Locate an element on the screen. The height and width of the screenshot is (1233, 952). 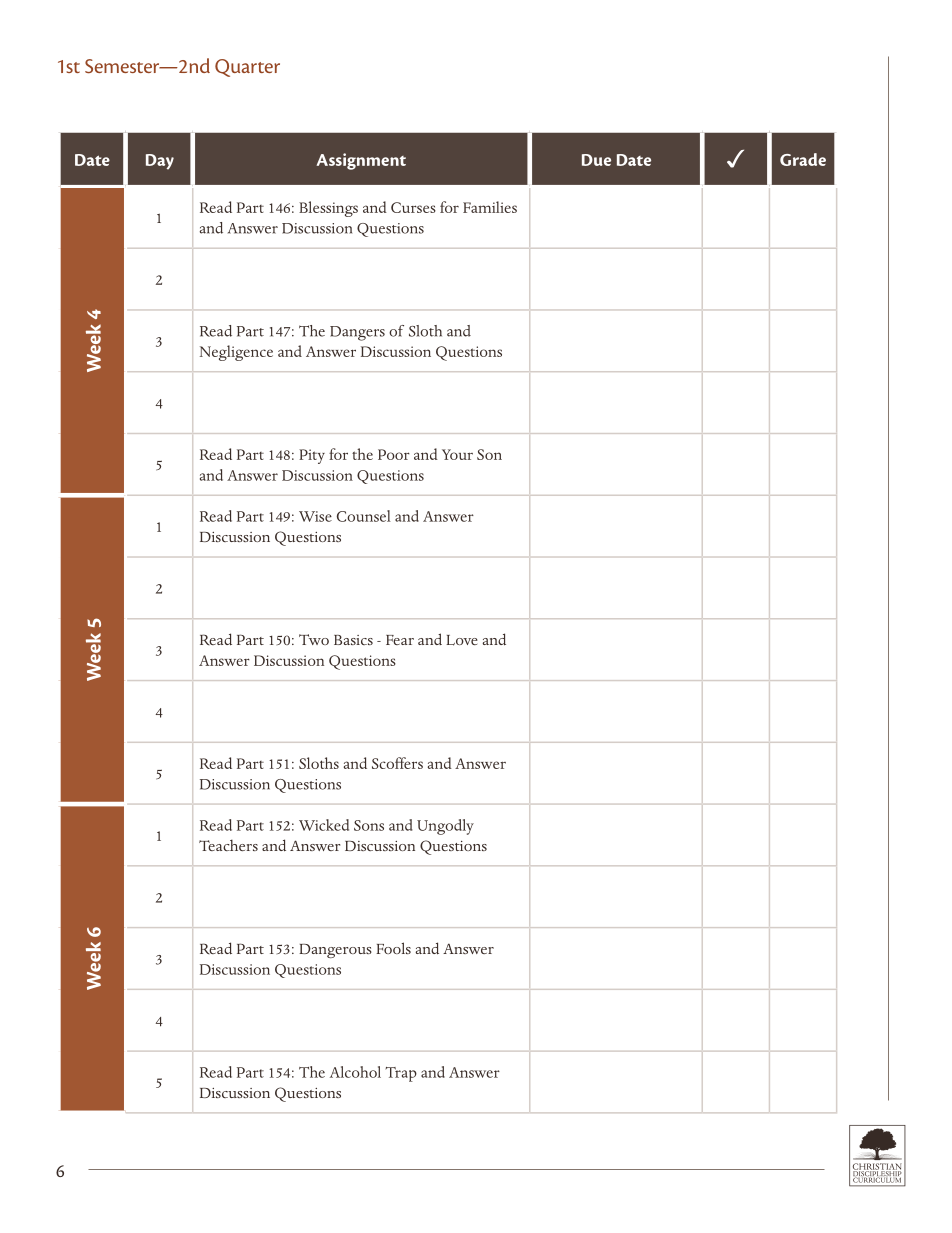
Grade is located at coordinates (803, 159).
